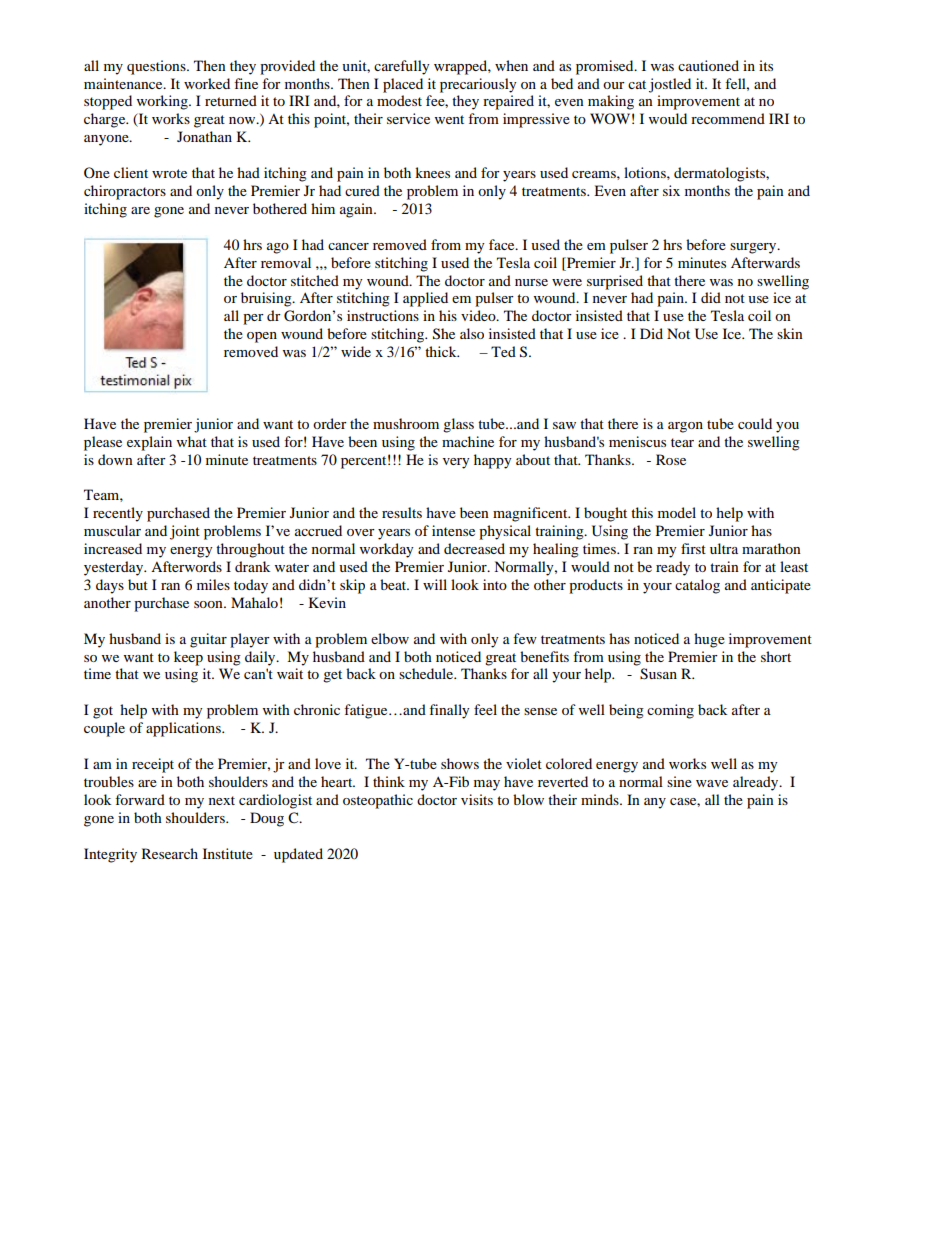 The width and height of the screenshot is (952, 1233). What do you see at coordinates (444, 334) in the screenshot?
I see `She` at bounding box center [444, 334].
